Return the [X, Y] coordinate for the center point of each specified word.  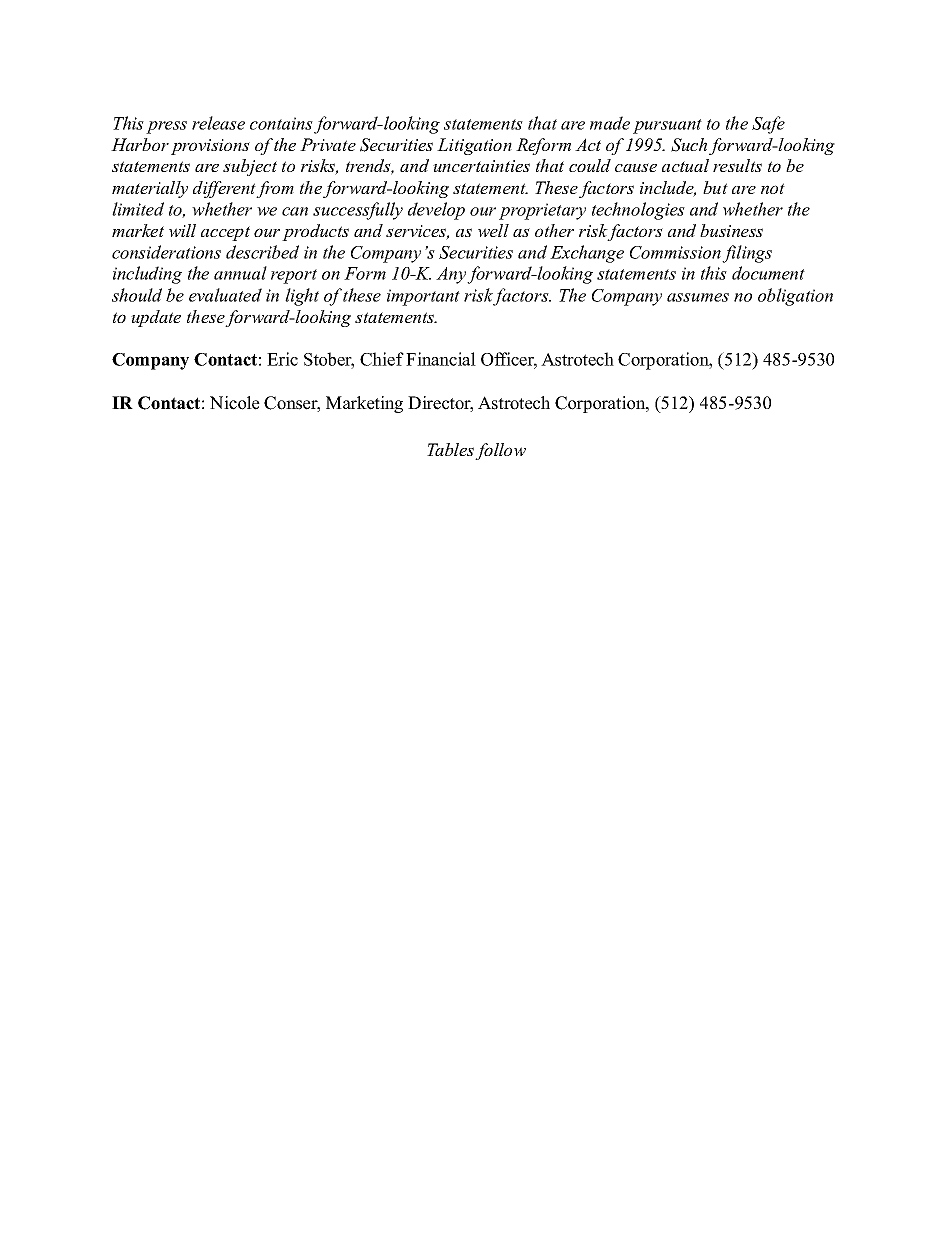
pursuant [667, 126]
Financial [441, 359]
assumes [698, 297]
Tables [450, 449]
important [423, 297]
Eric [282, 359]
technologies [638, 211]
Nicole [235, 403]
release [218, 123]
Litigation [474, 146]
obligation [795, 297]
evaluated [225, 295]
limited [138, 209]
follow [500, 451]
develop [436, 211]
